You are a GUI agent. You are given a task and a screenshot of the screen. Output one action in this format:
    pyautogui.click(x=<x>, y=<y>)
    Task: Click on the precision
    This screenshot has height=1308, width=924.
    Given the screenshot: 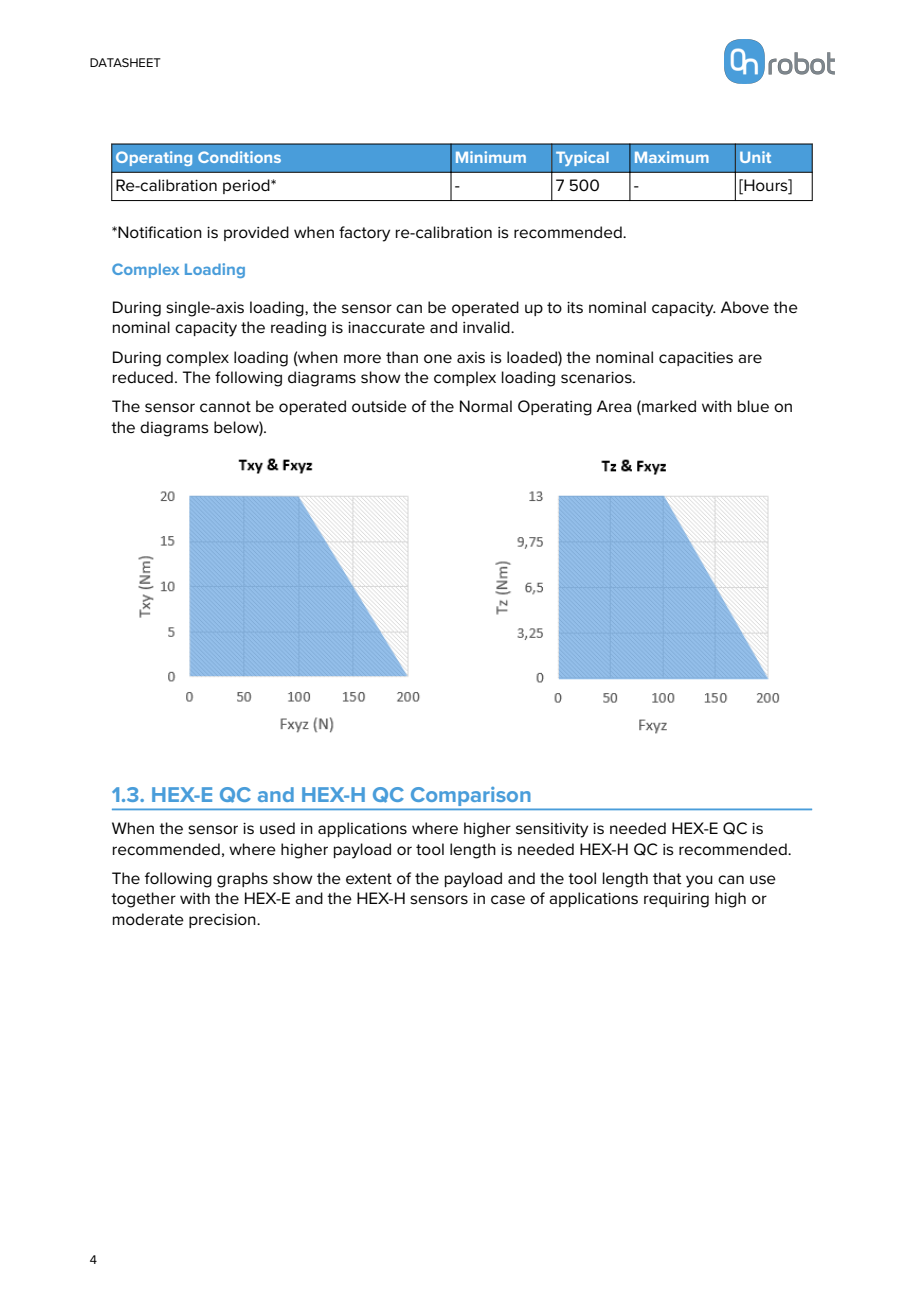 What is the action you would take?
    pyautogui.click(x=223, y=921)
